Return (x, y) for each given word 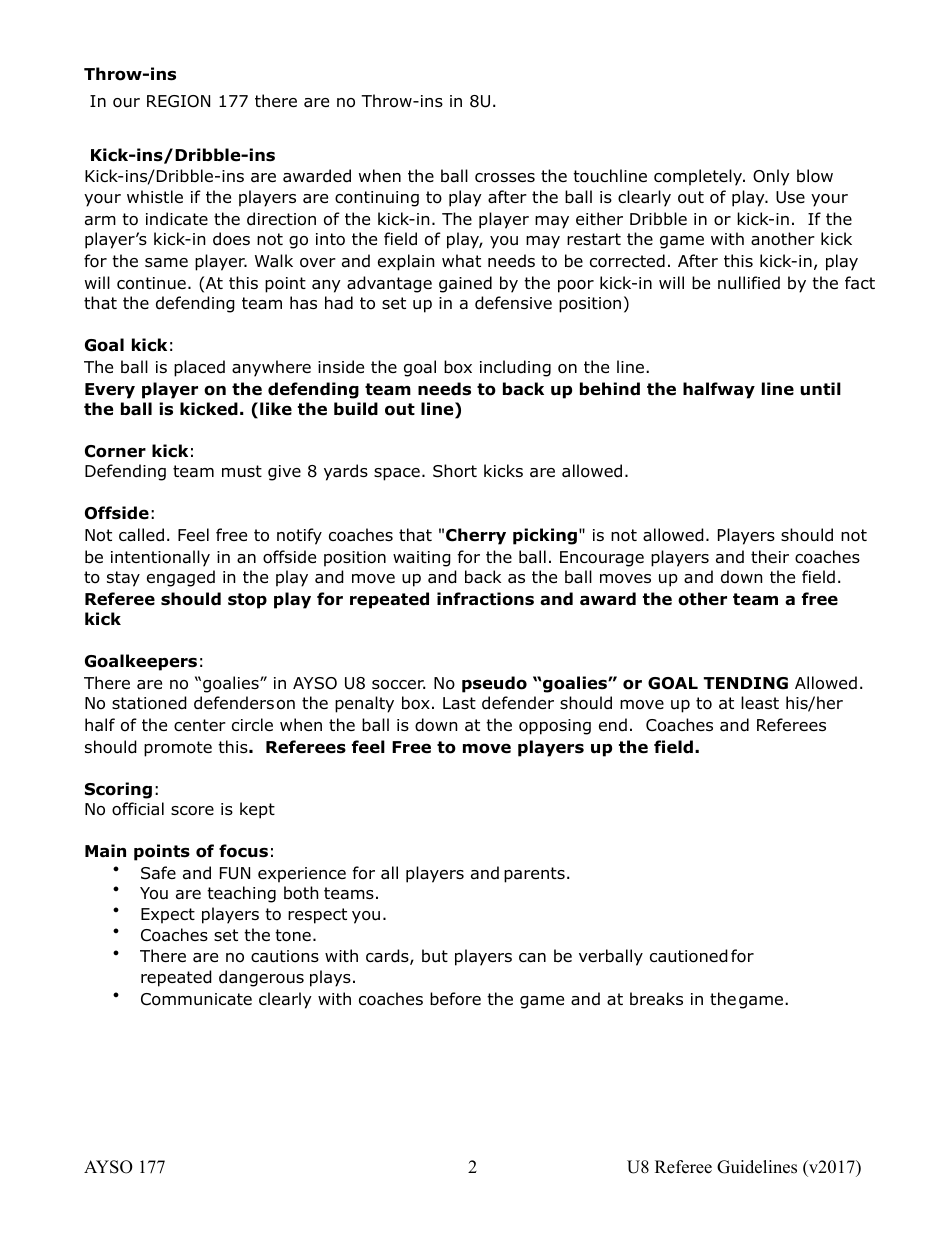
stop (247, 601)
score (192, 811)
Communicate (196, 999)
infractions (485, 599)
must (242, 471)
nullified (749, 283)
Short (455, 471)
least (760, 703)
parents (534, 875)
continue (151, 283)
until (820, 388)
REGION (178, 101)
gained (465, 284)
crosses (505, 178)
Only (771, 177)
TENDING (746, 683)
